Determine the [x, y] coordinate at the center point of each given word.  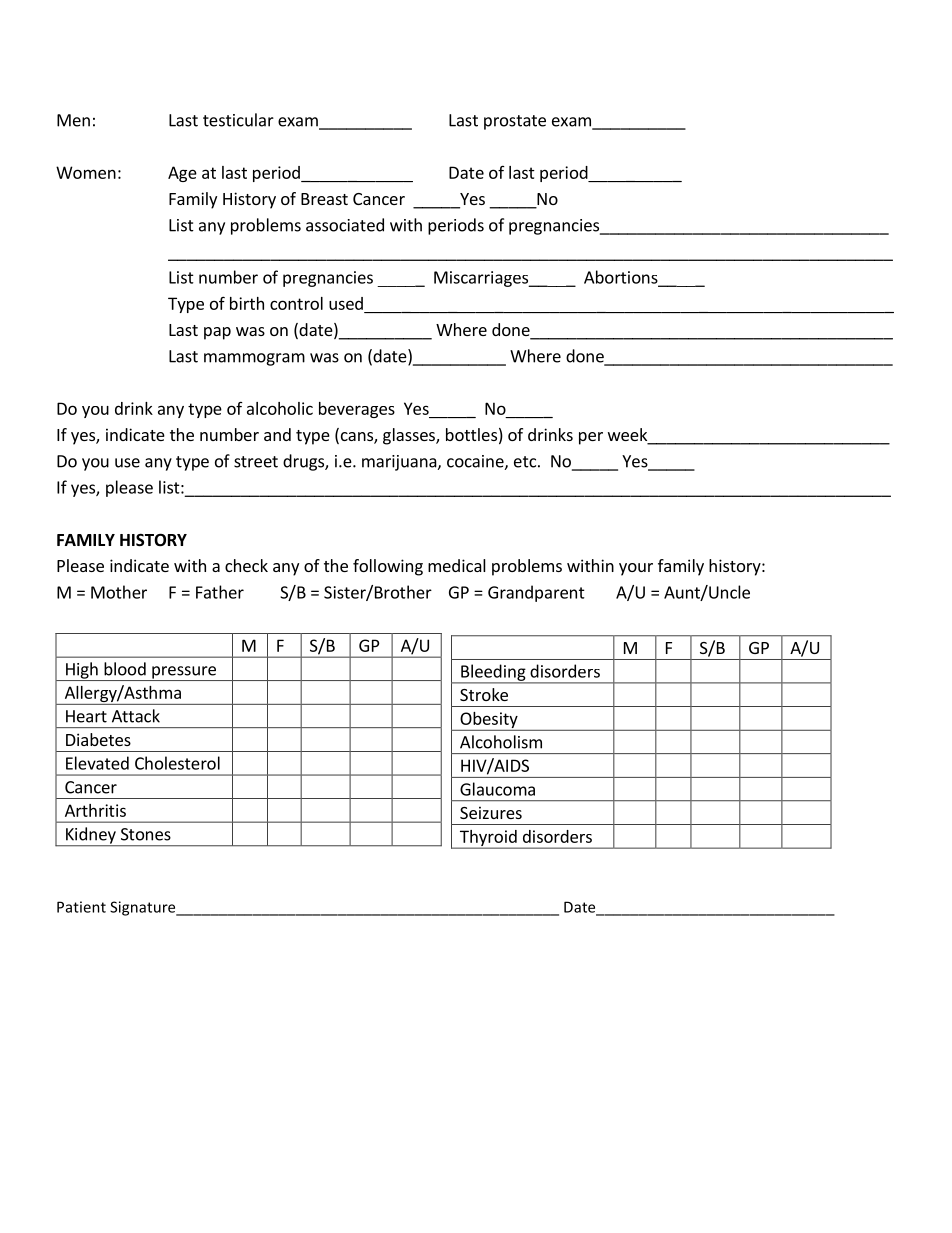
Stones [146, 834]
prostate [515, 122]
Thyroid [488, 839]
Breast [324, 199]
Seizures [491, 812]
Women [86, 172]
